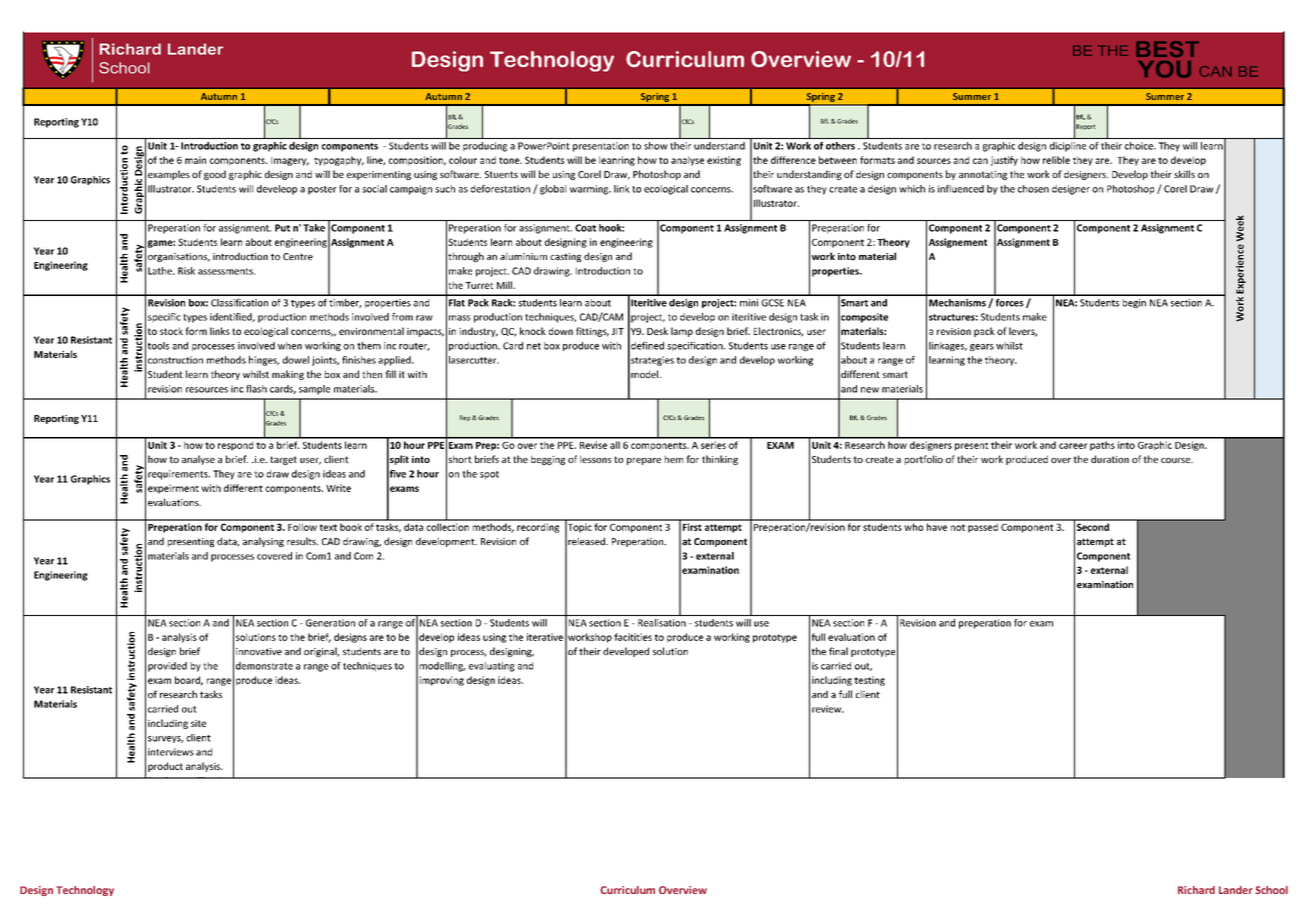  I want to click on interviews, so click(171, 752).
